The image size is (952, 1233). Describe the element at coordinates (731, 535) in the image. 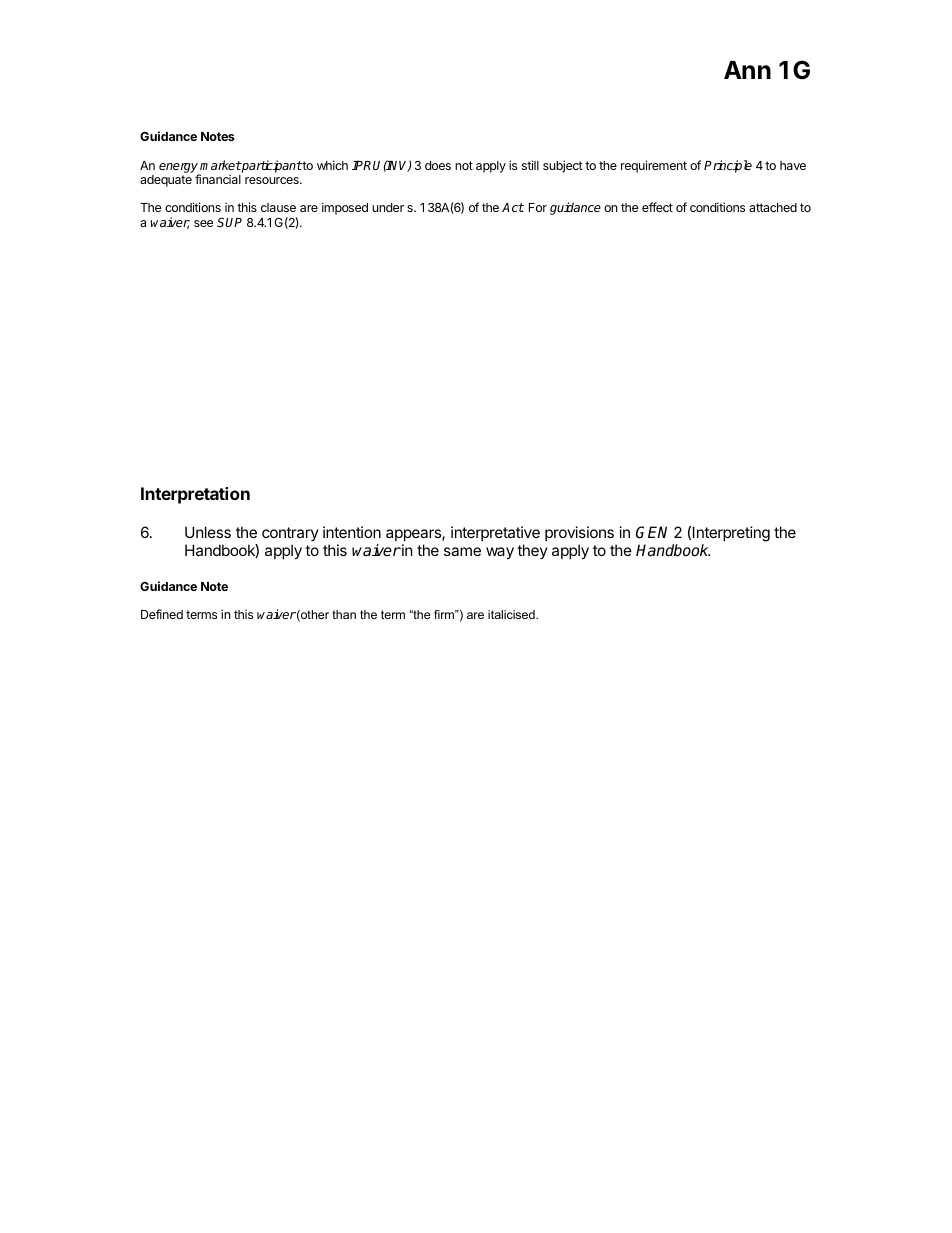

I see `Interpreting` at that location.
